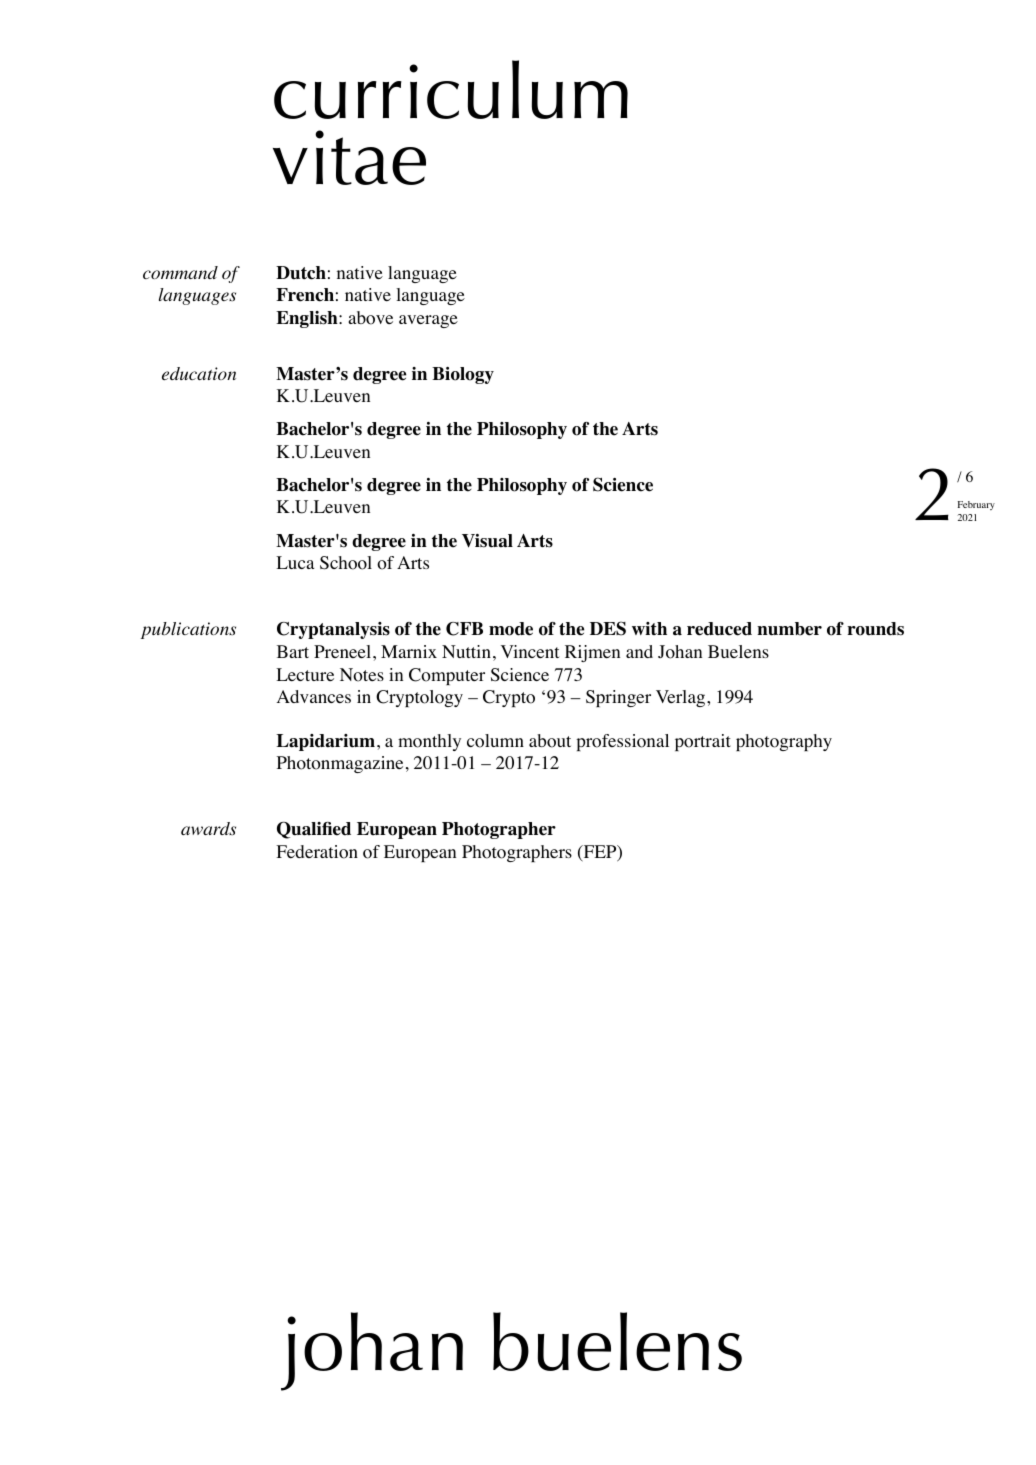 The height and width of the screenshot is (1465, 1036). What do you see at coordinates (295, 562) in the screenshot?
I see `Luca` at bounding box center [295, 562].
